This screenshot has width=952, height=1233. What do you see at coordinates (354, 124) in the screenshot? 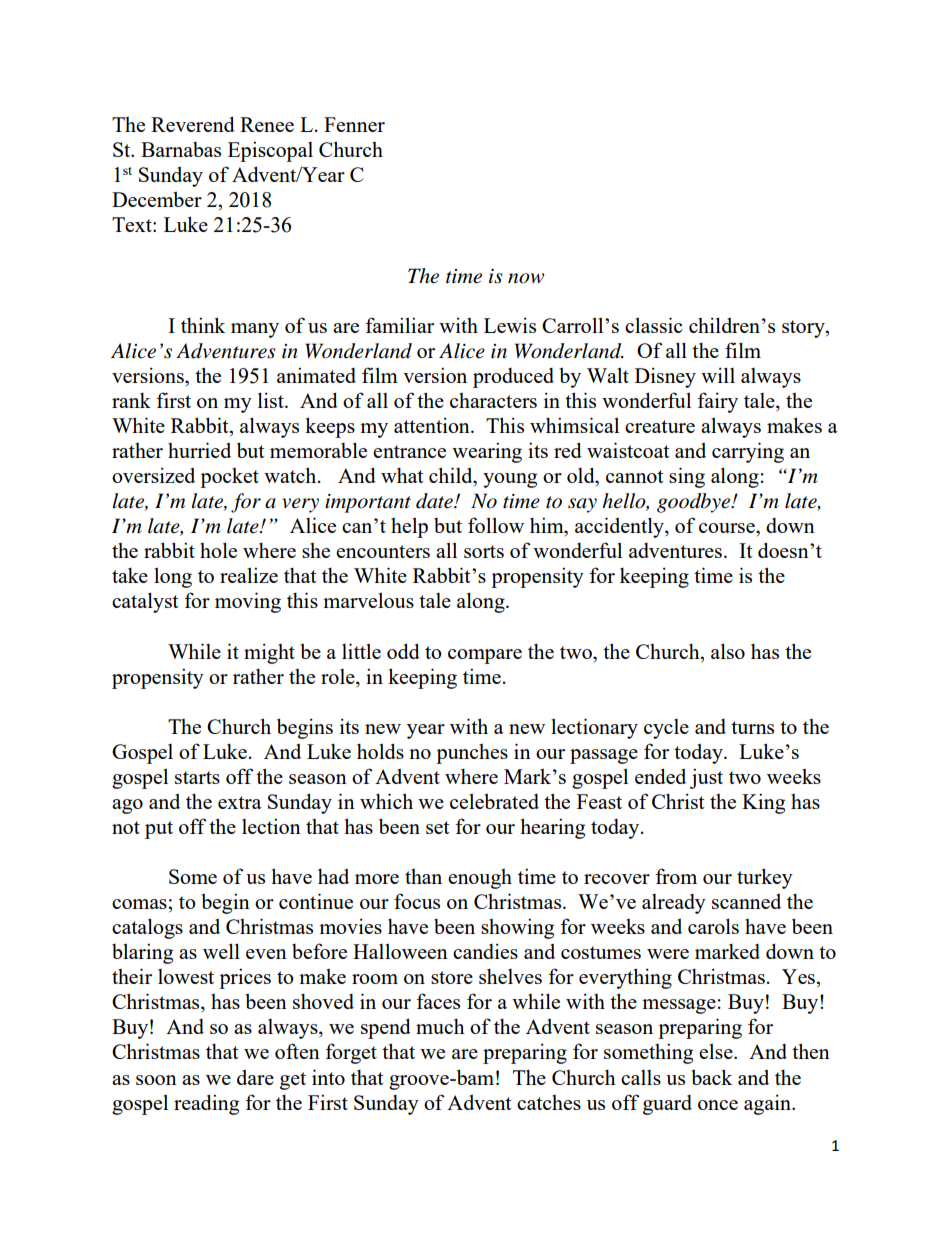
I see `Fenner` at bounding box center [354, 124].
